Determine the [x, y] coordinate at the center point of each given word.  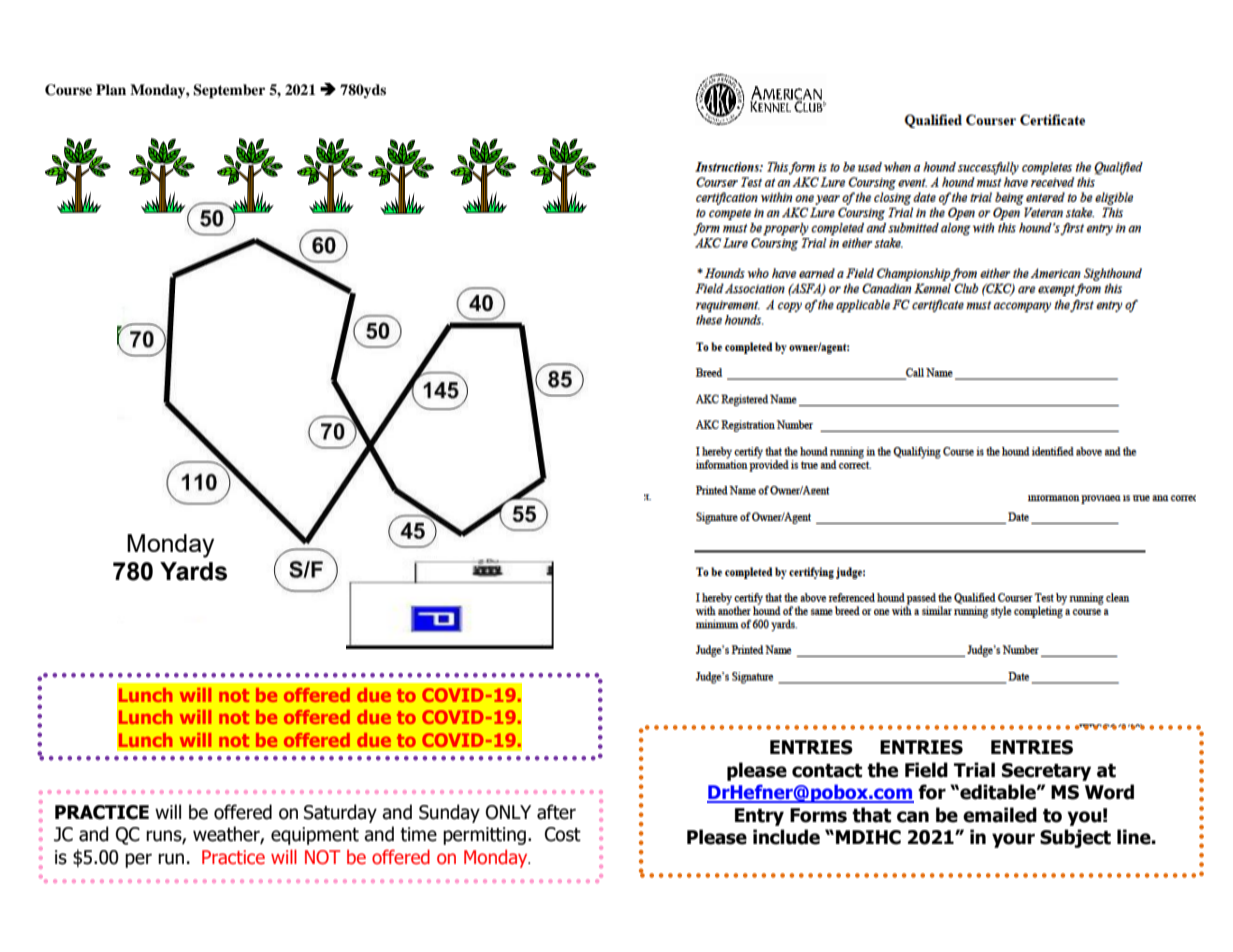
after [556, 812]
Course [68, 90]
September [229, 91]
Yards [193, 571]
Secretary [1046, 772]
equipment [315, 836]
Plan [111, 89]
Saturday [340, 813]
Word [1109, 792]
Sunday [449, 813]
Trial [974, 770]
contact [827, 771]
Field [926, 770]
